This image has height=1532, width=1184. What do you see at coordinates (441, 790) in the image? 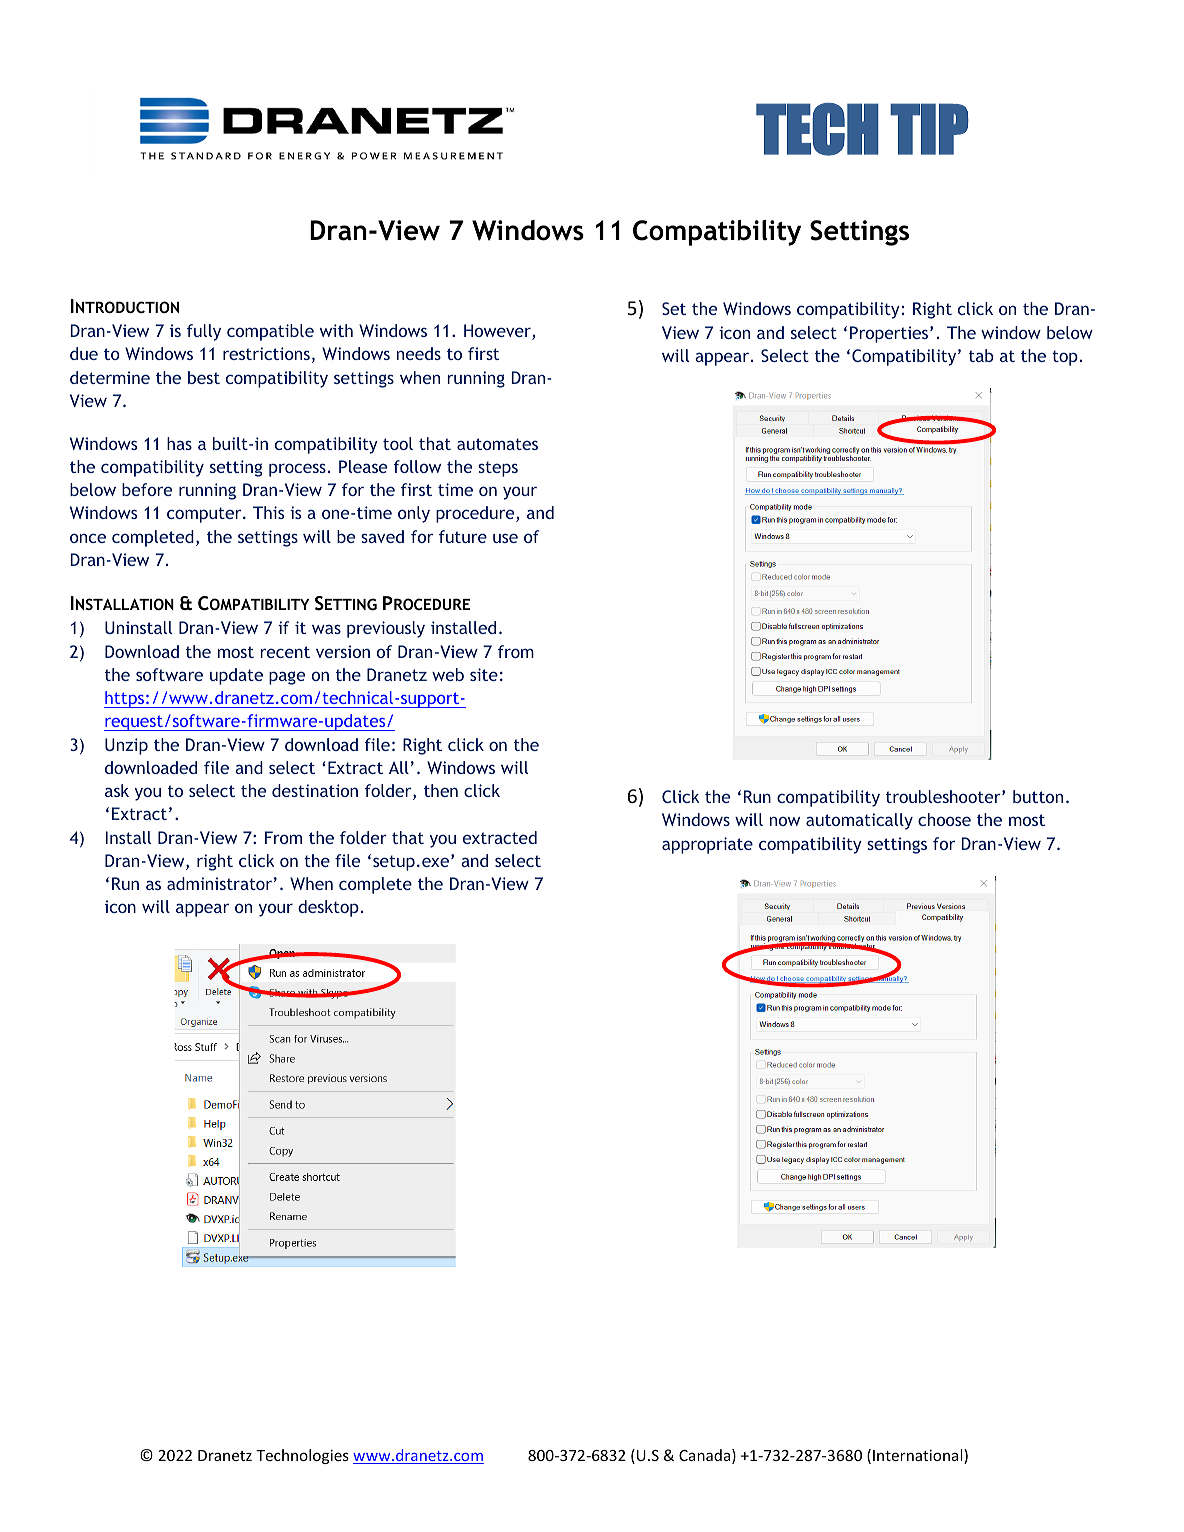
I see `then` at bounding box center [441, 790].
